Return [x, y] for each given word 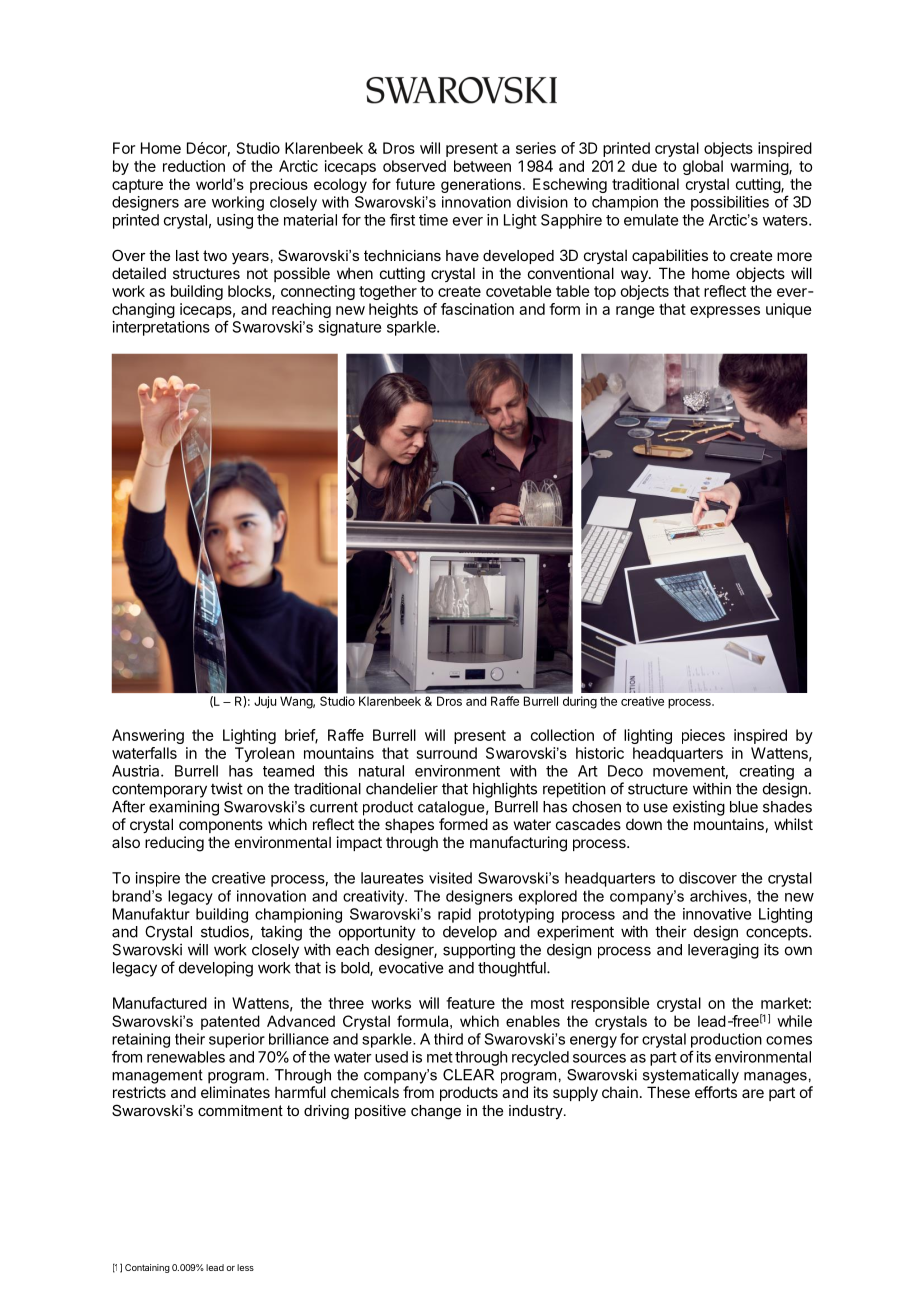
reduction [194, 166]
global [703, 167]
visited [450, 878]
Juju [265, 702]
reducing [174, 844]
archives [718, 896]
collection [562, 735]
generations [482, 185]
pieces [703, 736]
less [245, 1267]
